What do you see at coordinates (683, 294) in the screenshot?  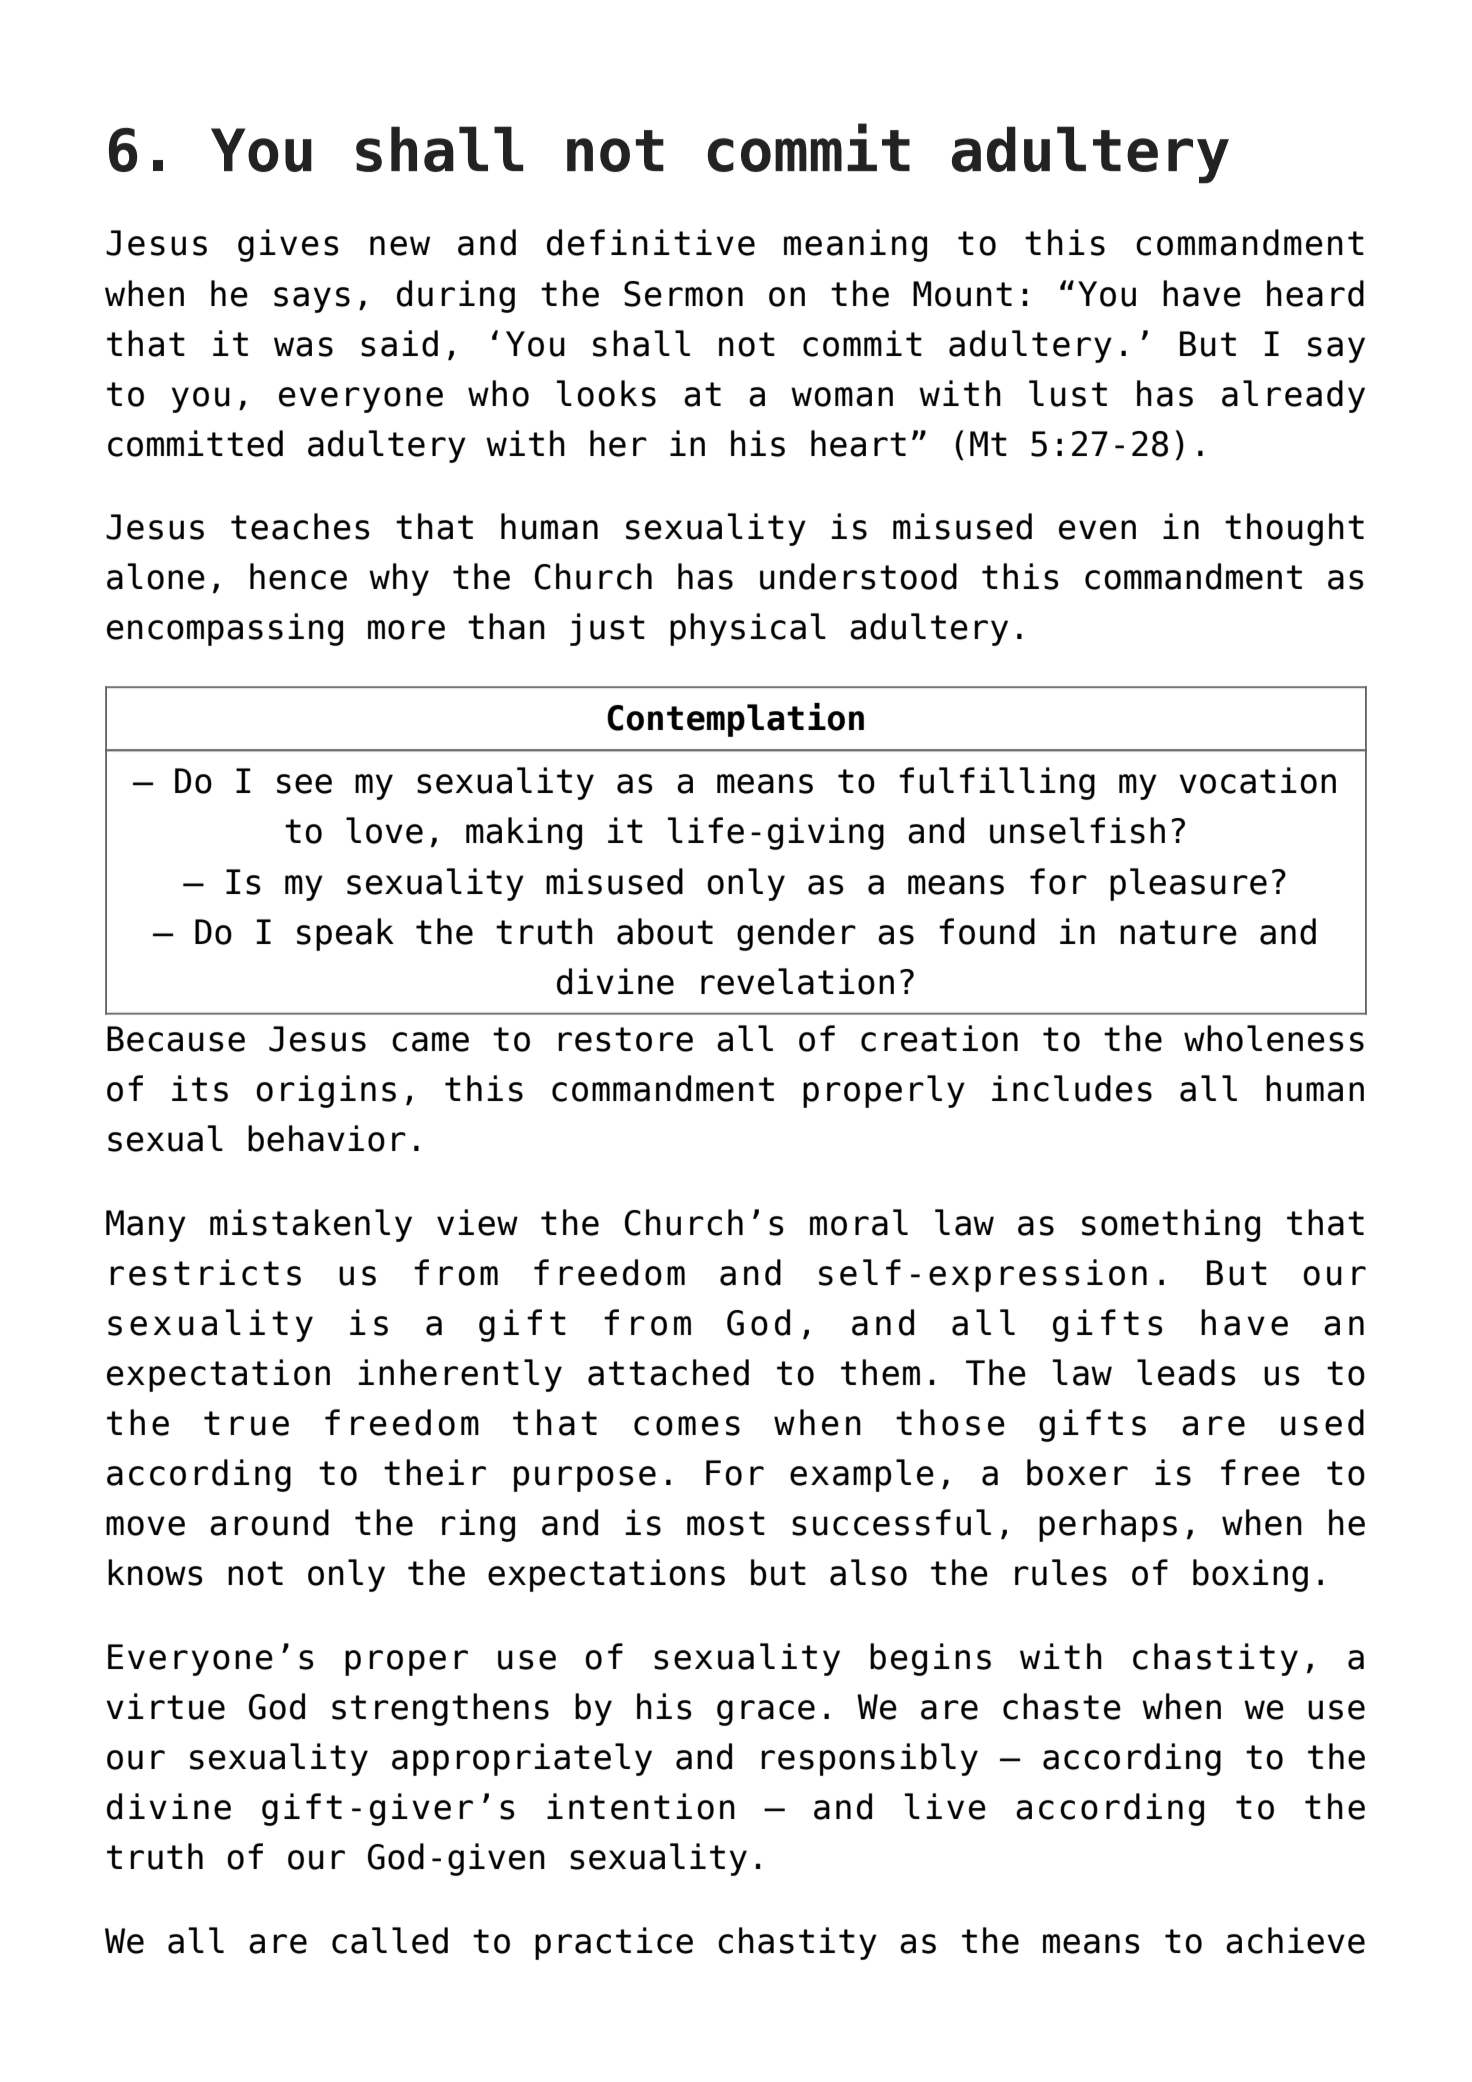 I see `Sermon` at bounding box center [683, 294].
